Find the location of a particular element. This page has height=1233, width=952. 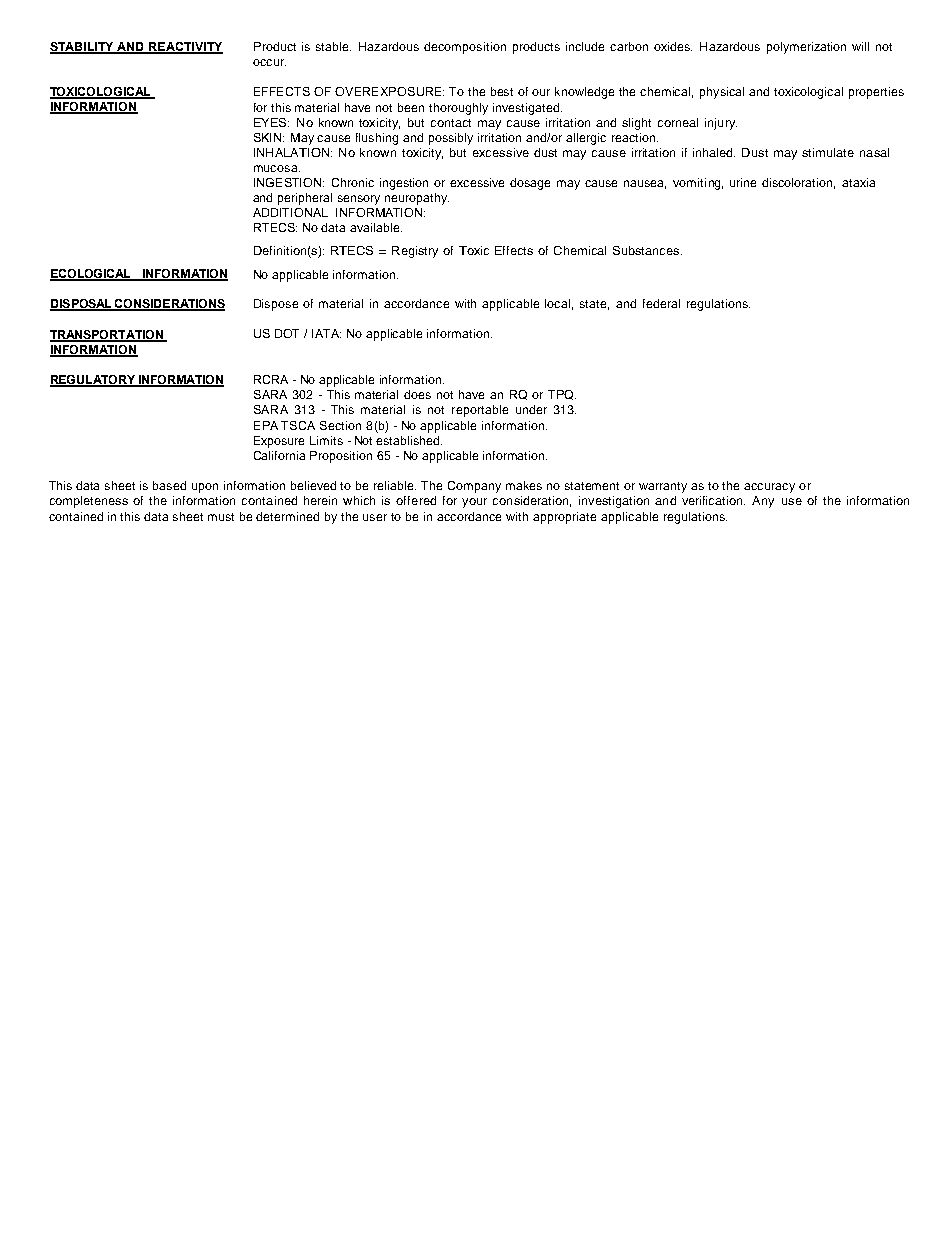

mucosa is located at coordinates (277, 168).
